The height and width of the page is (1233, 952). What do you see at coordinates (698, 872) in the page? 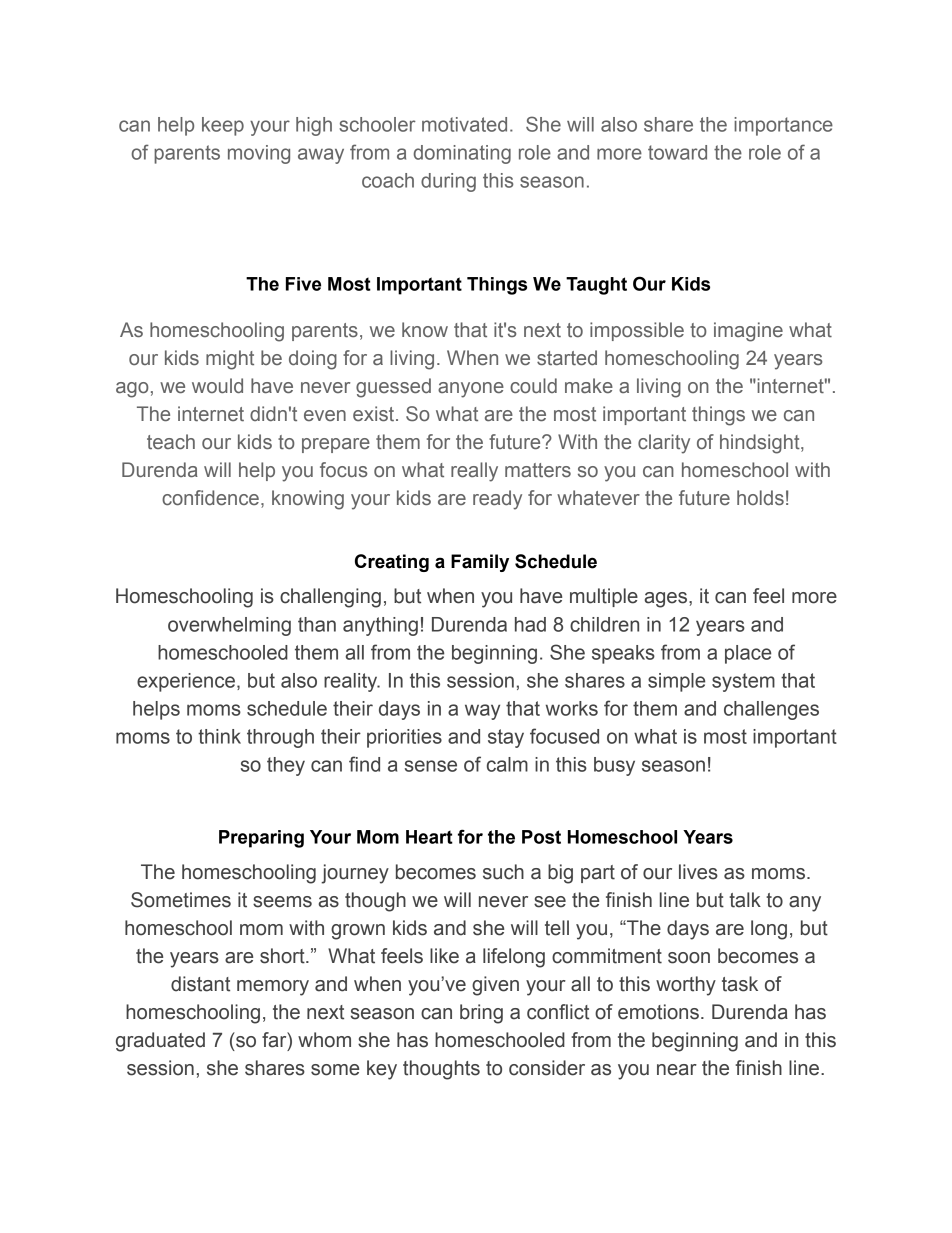
I see `lives` at bounding box center [698, 872].
